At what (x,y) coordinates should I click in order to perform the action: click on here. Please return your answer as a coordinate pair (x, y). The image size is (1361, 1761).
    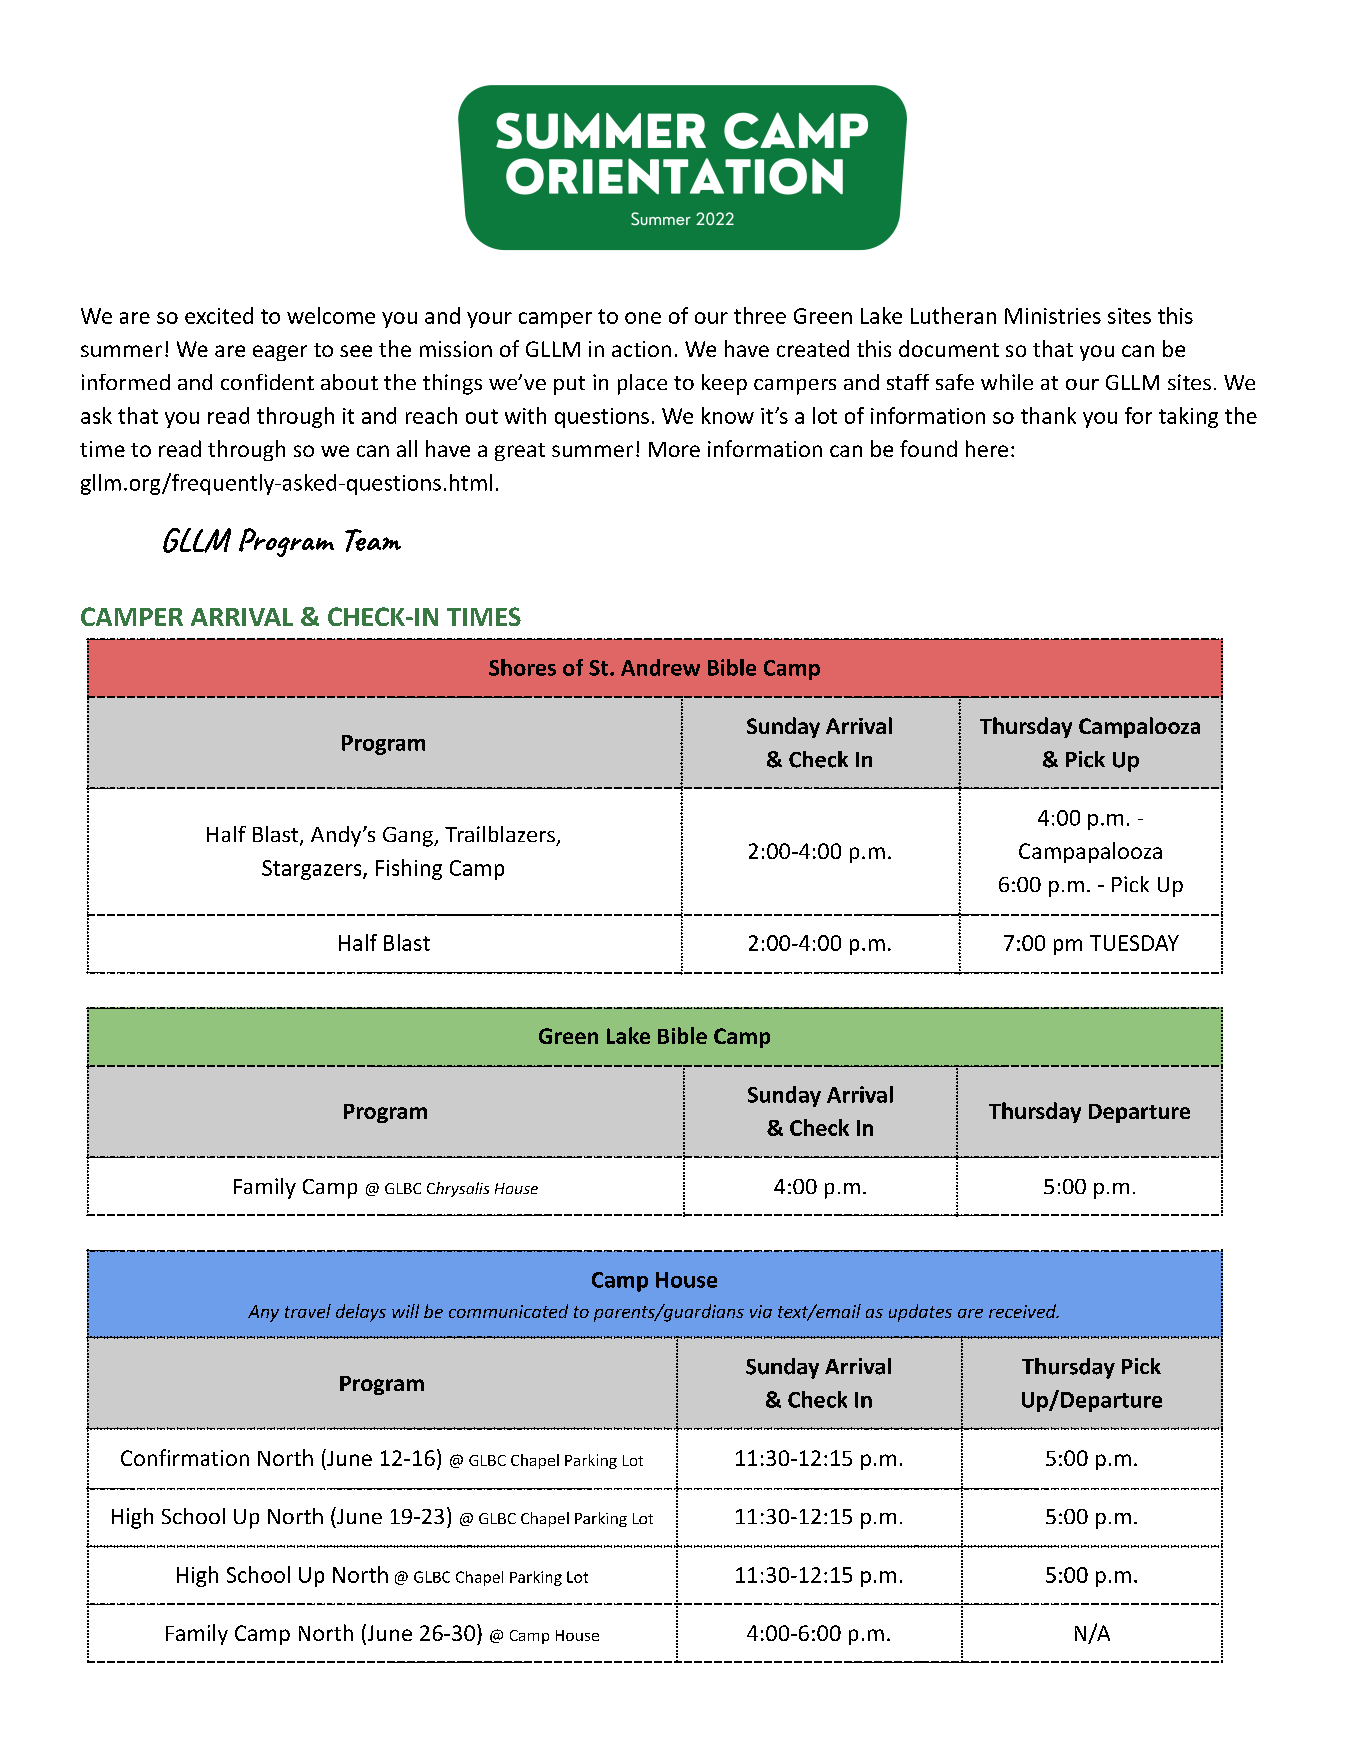
    Looking at the image, I should click on (987, 448).
